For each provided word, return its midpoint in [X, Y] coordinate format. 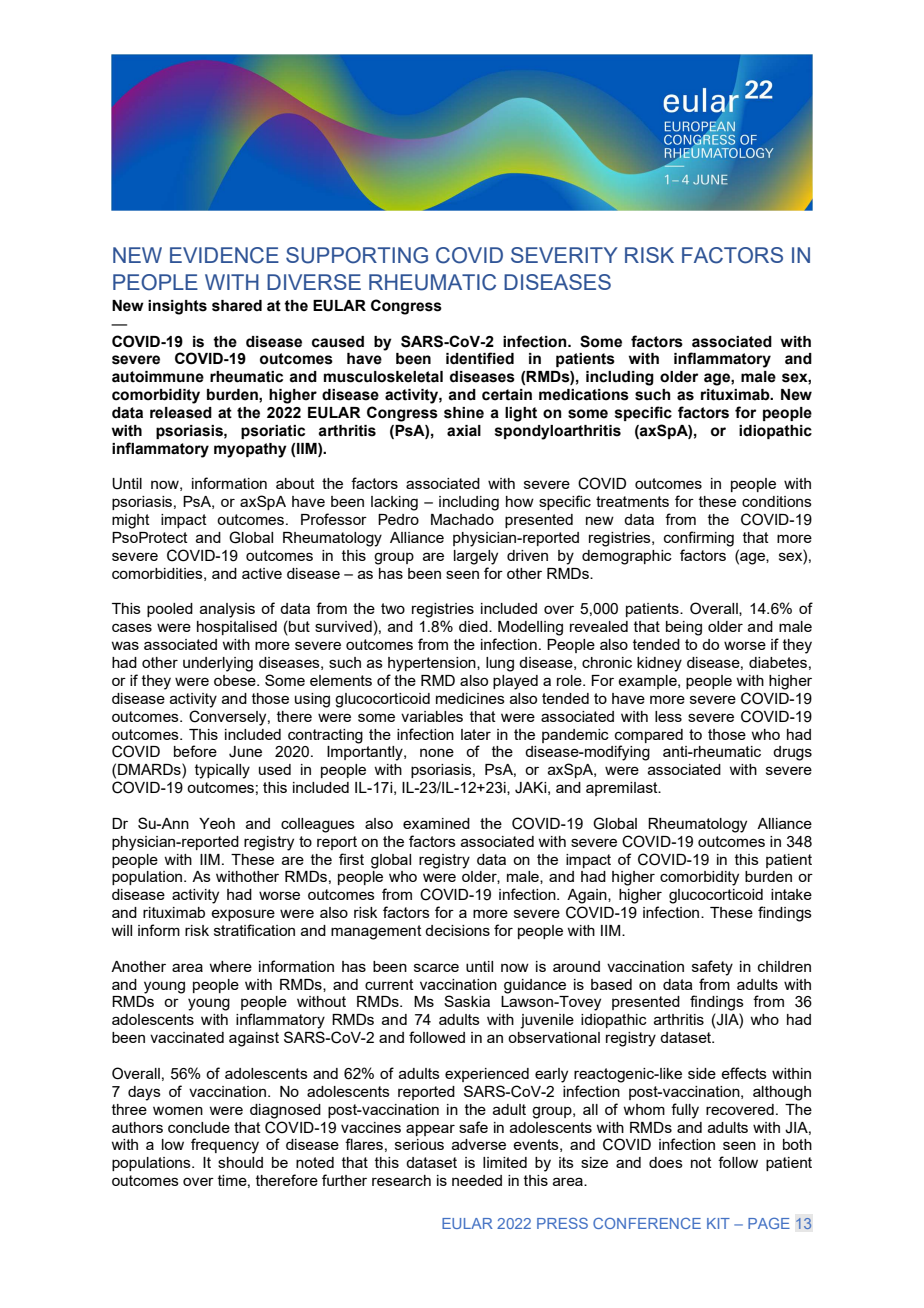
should [240, 1162]
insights [177, 307]
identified [480, 358]
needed [477, 1180]
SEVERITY [564, 255]
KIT [718, 1223]
